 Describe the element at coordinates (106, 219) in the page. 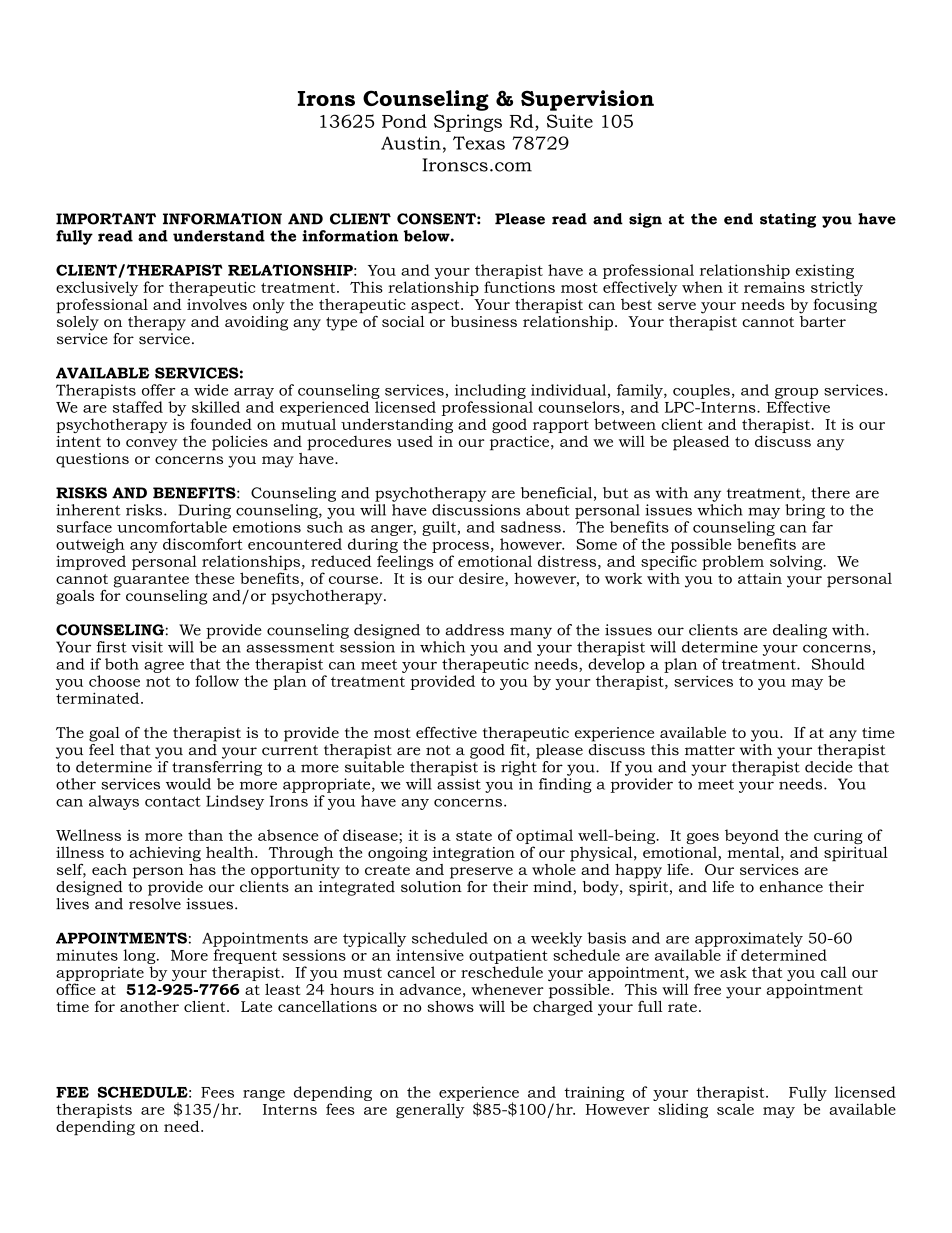

I see `IMPORTANT` at that location.
